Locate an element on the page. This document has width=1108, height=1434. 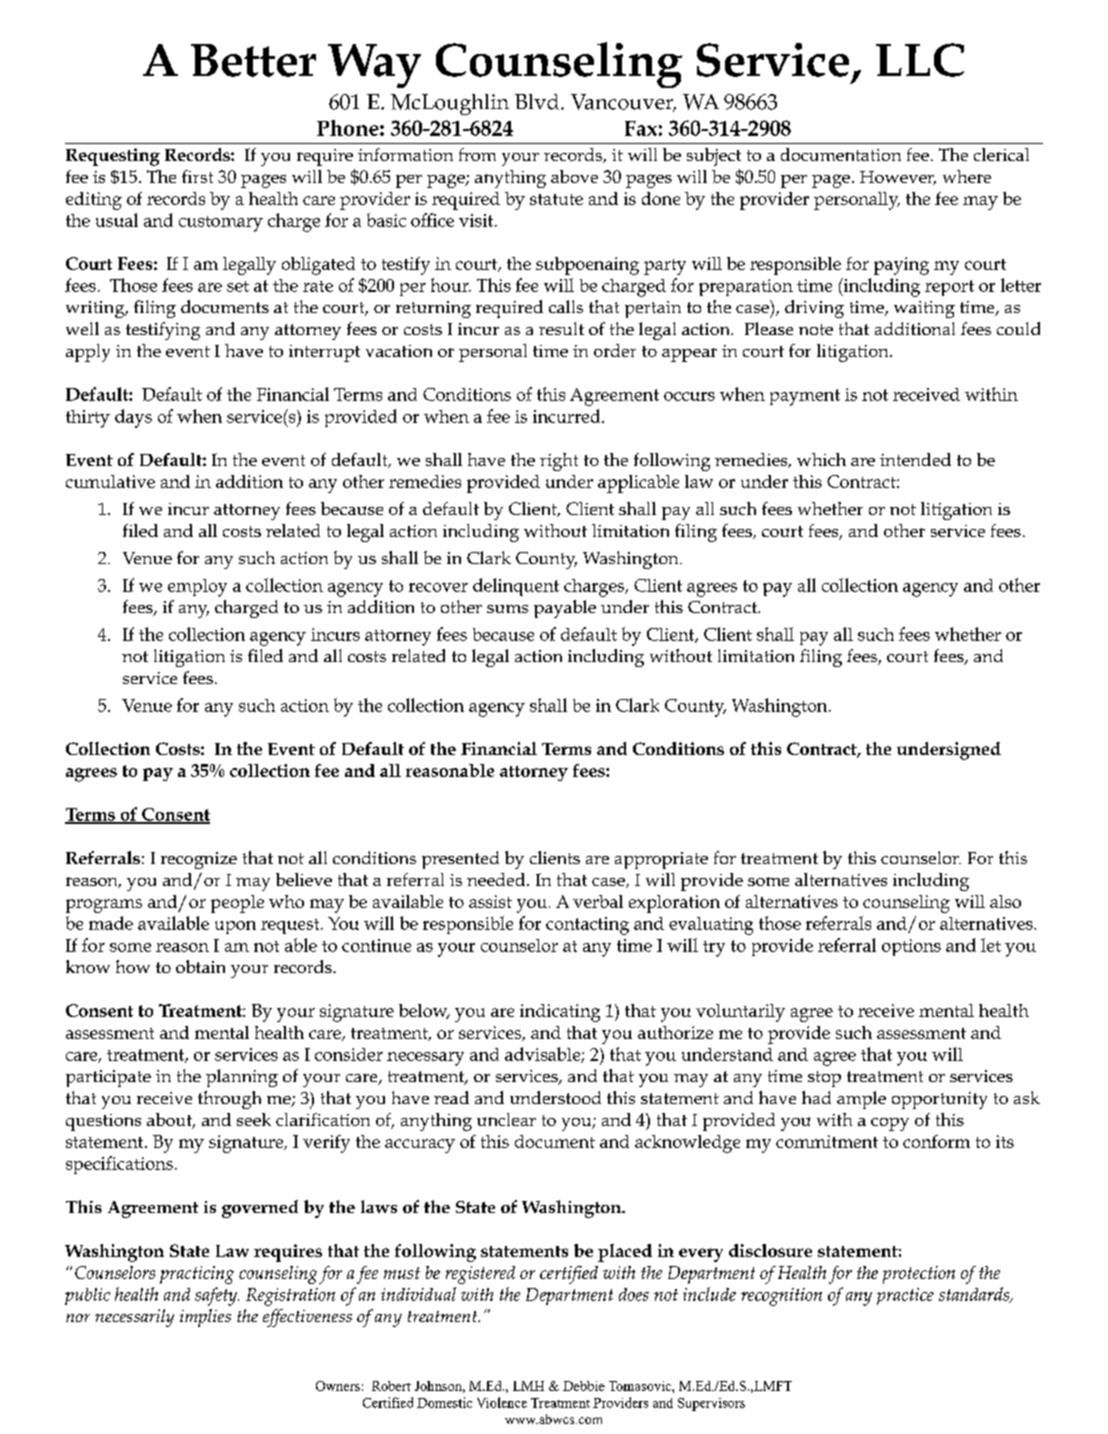
implies is located at coordinates (205, 1318).
